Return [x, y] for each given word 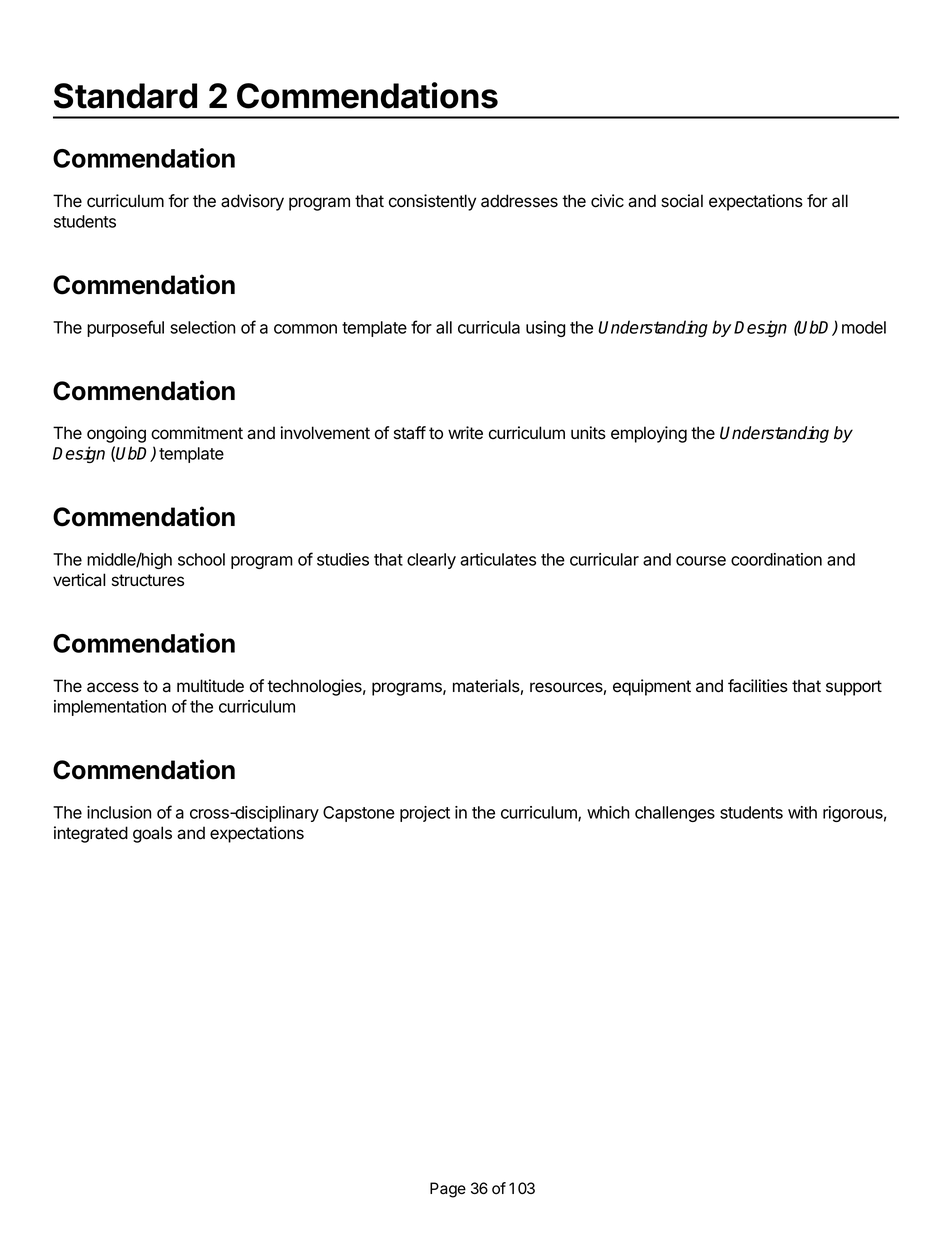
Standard [125, 96]
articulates [498, 559]
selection [202, 327]
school [201, 559]
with [802, 812]
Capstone [359, 814]
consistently [432, 202]
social [682, 201]
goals [152, 834]
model [864, 327]
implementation [110, 708]
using [545, 329]
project [425, 814]
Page [448, 1190]
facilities [758, 686]
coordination [776, 559]
